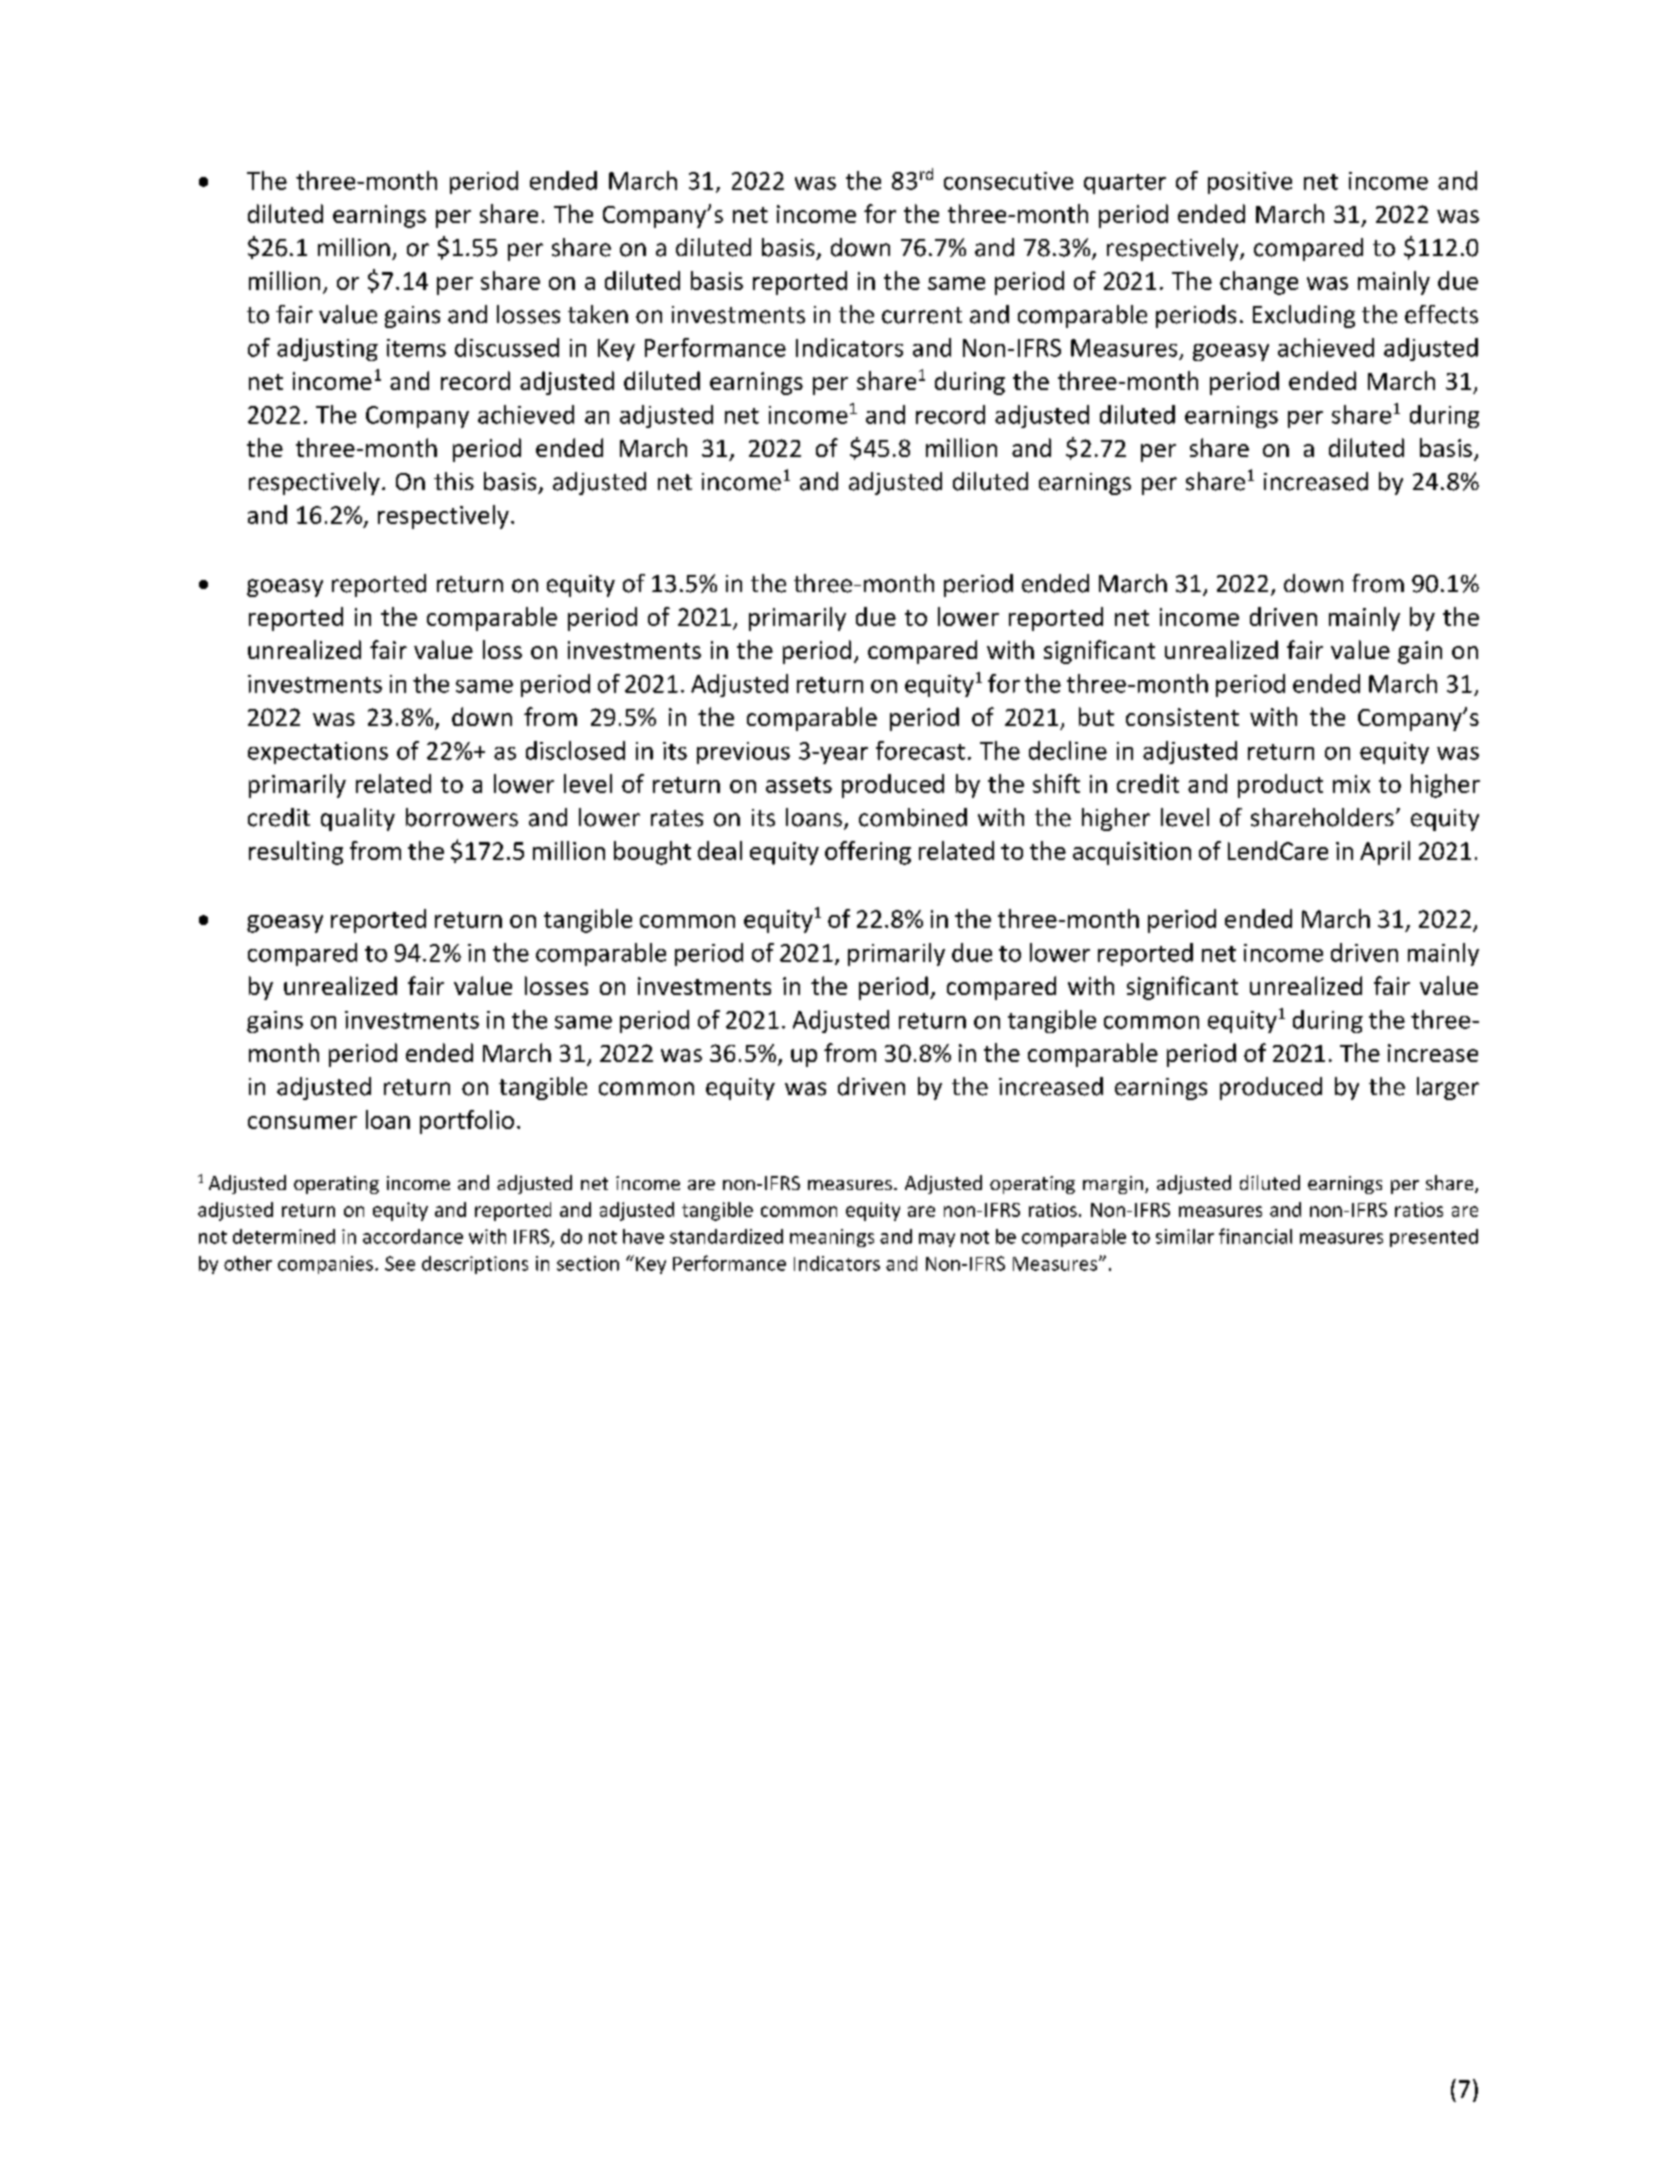 The width and height of the screenshot is (1677, 2170). What do you see at coordinates (1096, 716) in the screenshot?
I see `but` at bounding box center [1096, 716].
